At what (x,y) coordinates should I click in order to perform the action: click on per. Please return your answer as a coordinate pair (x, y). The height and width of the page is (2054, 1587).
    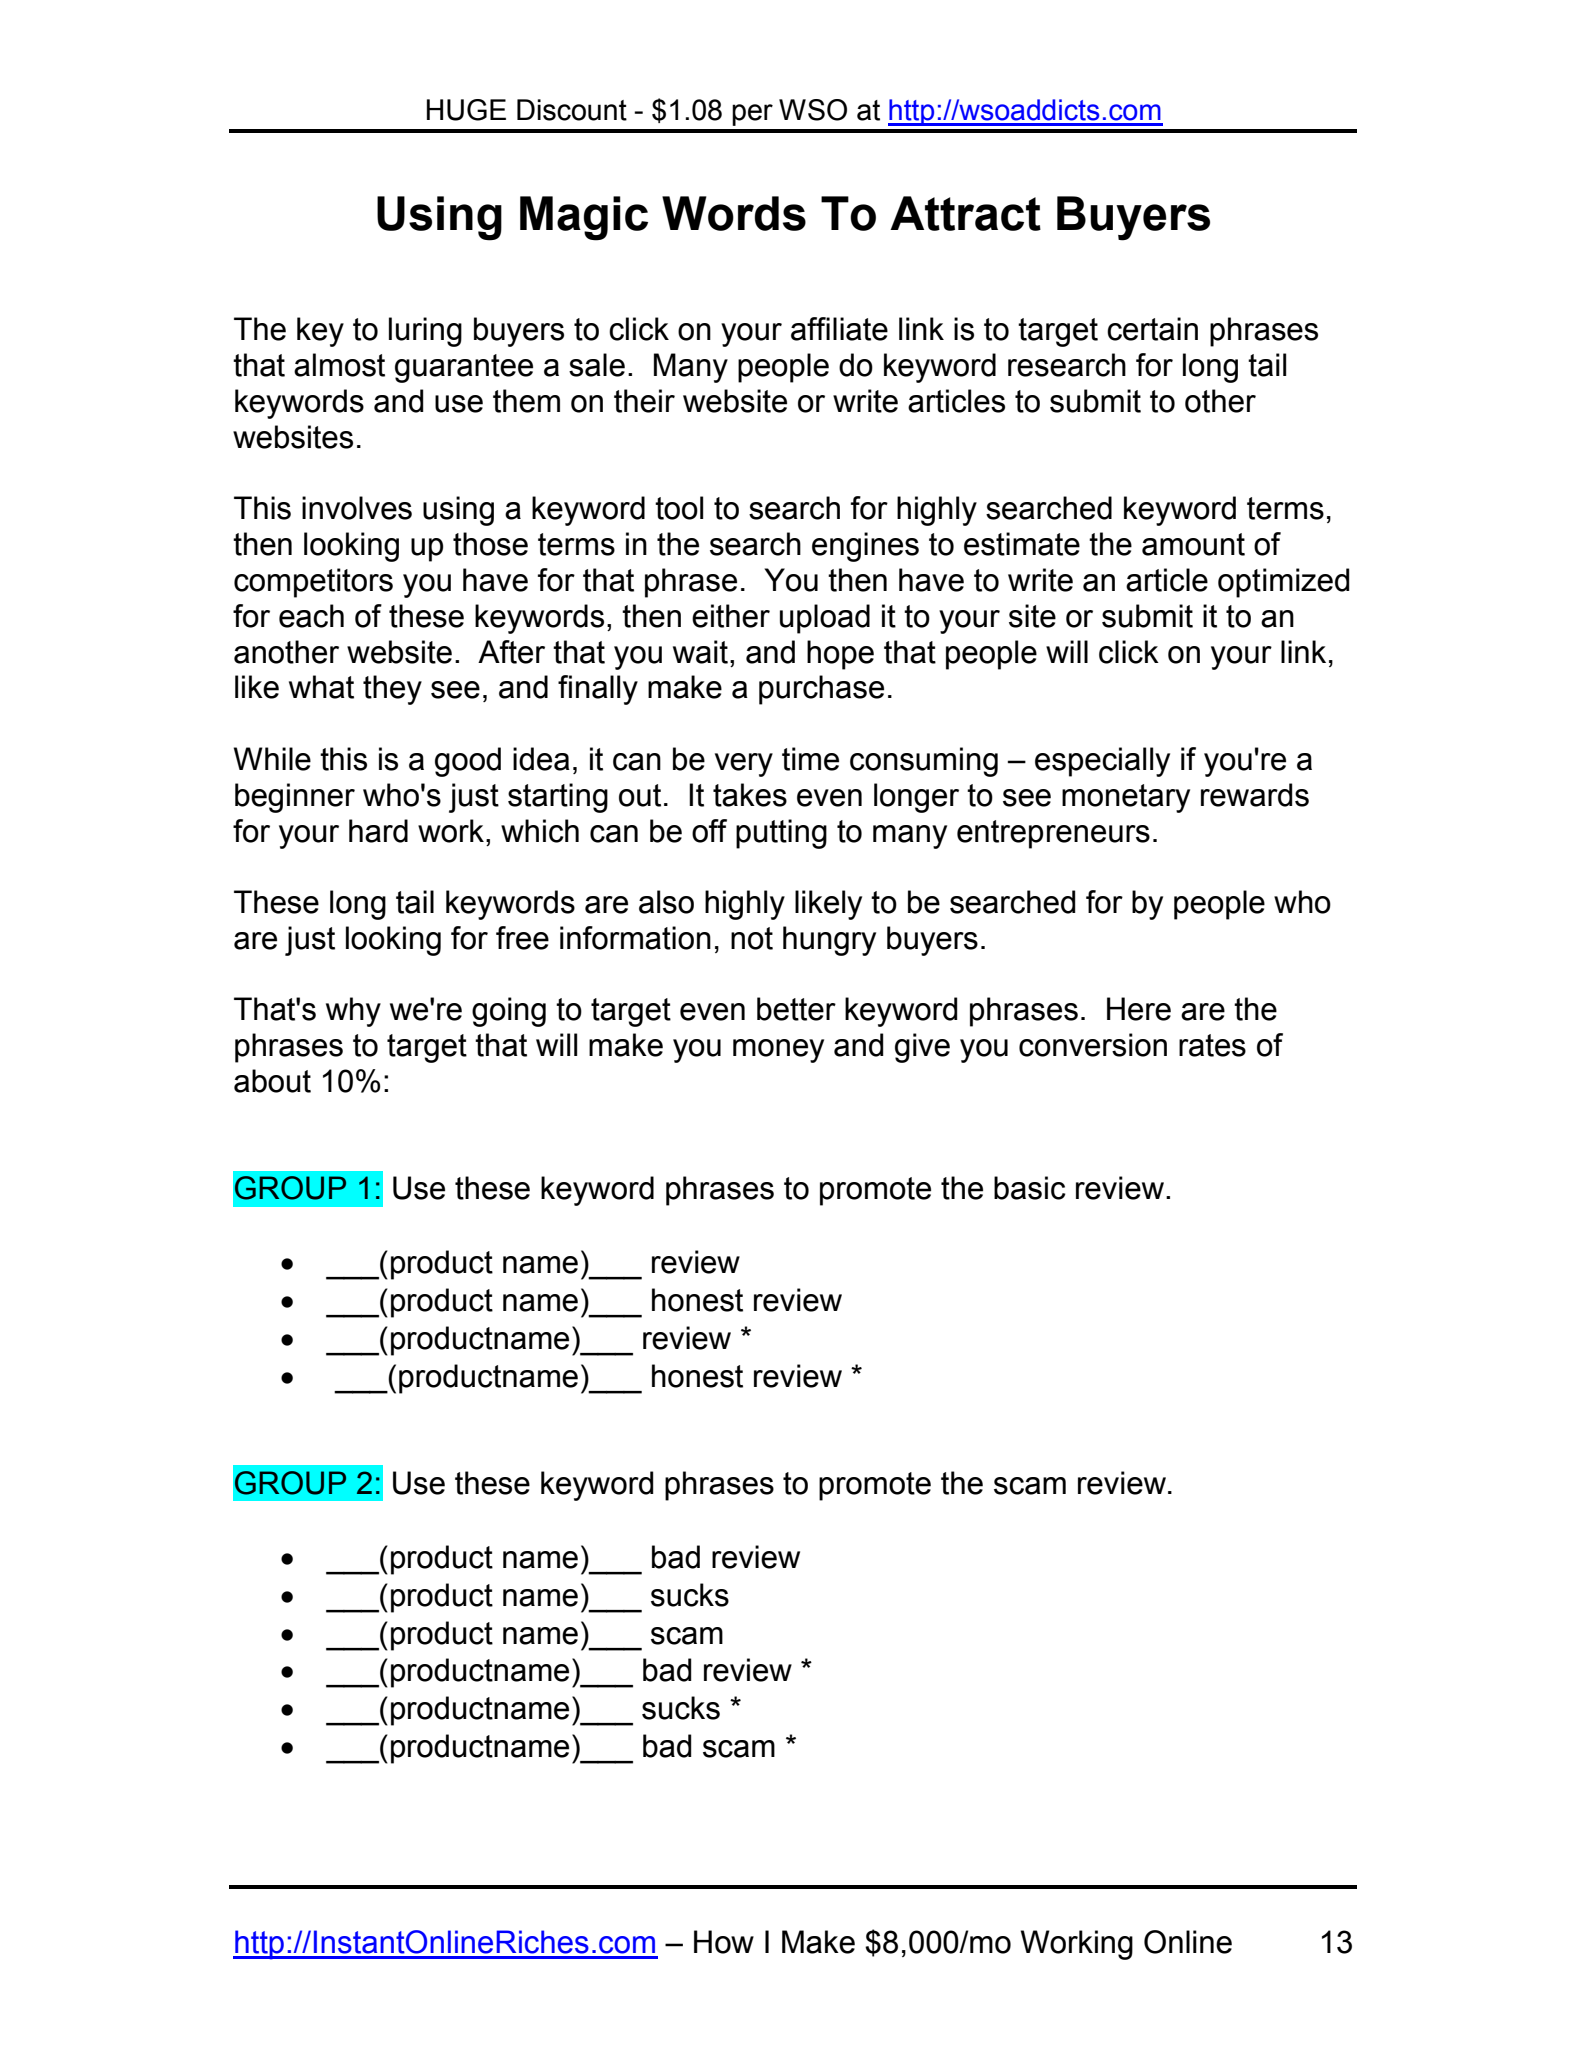
    Looking at the image, I should click on (752, 115).
